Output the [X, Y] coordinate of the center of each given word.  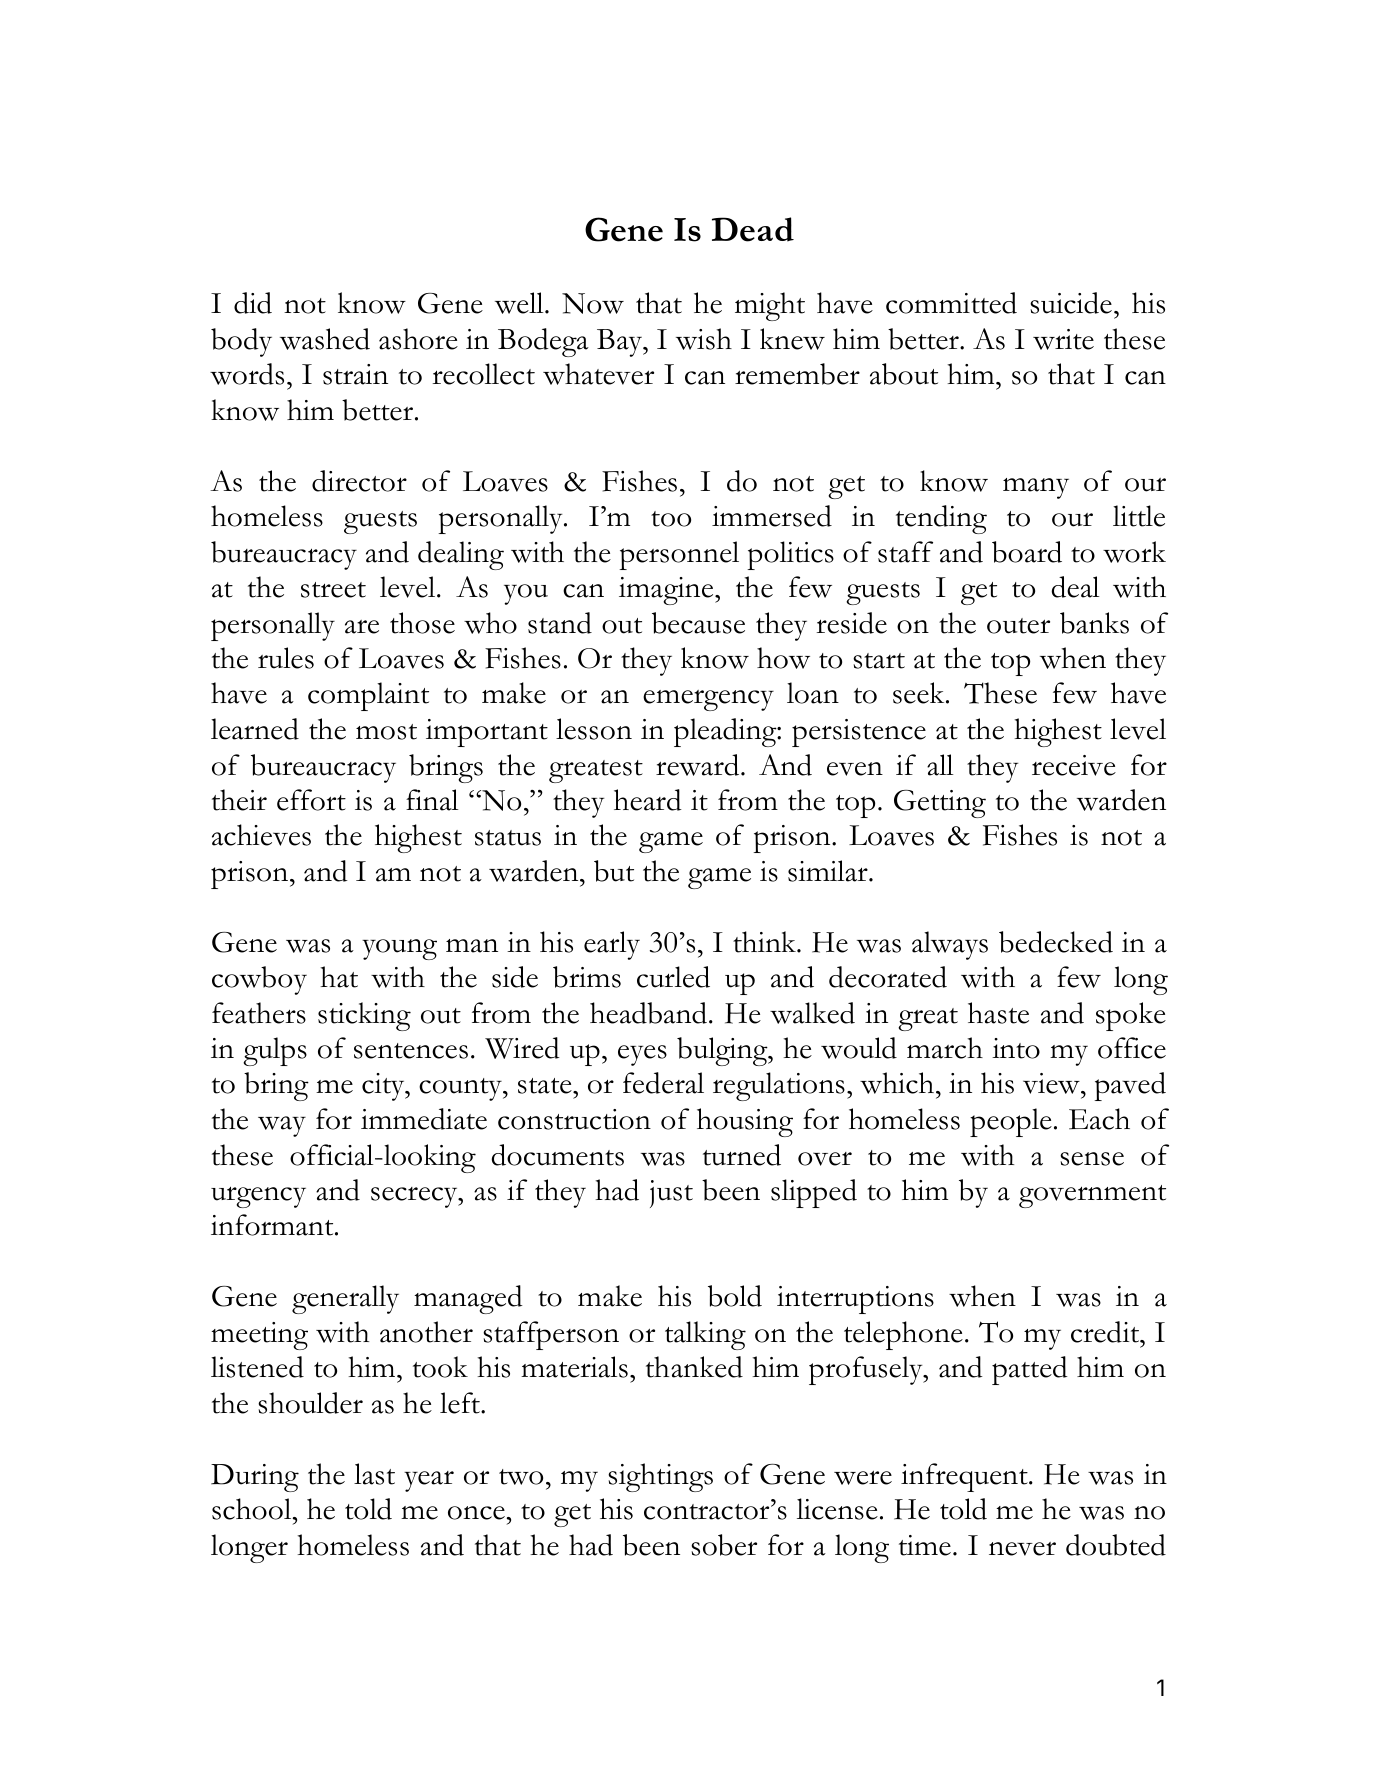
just [671, 1194]
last [374, 1474]
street [333, 590]
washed [325, 339]
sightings [660, 1477]
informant [273, 1225]
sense [1092, 1159]
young [399, 949]
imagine [667, 591]
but [614, 871]
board [1027, 552]
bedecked [1056, 942]
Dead [753, 229]
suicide [1071, 303]
